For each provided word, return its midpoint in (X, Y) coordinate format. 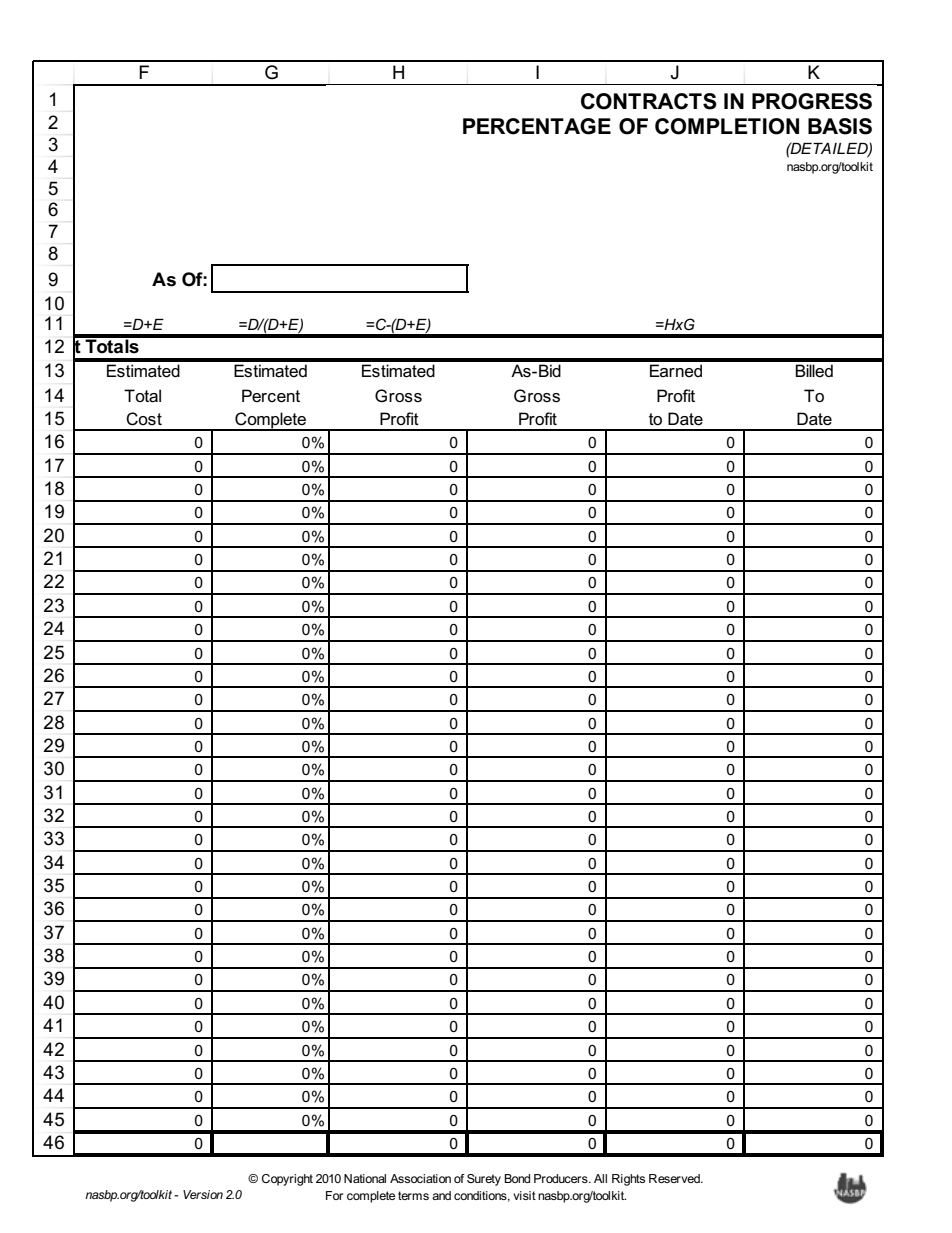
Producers (562, 1178)
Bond (517, 1178)
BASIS (840, 126)
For (334, 1195)
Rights (628, 1180)
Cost (144, 419)
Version (203, 1194)
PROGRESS (812, 101)
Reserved (675, 1178)
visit (524, 1195)
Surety (484, 1180)
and (441, 1195)
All (600, 1178)
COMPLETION (727, 126)
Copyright (287, 1180)
